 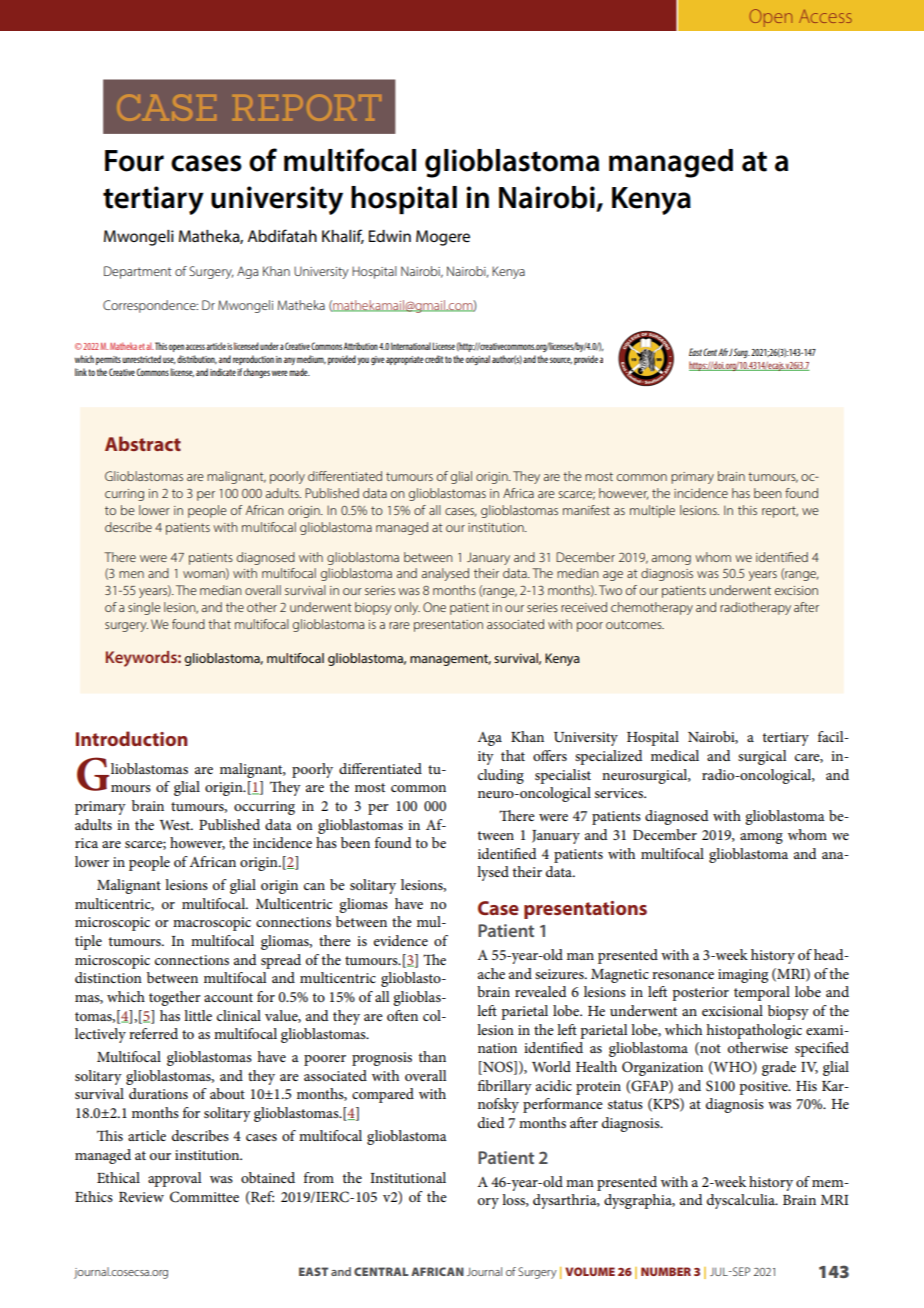 What do you see at coordinates (561, 360) in the image?
I see `source` at bounding box center [561, 360].
